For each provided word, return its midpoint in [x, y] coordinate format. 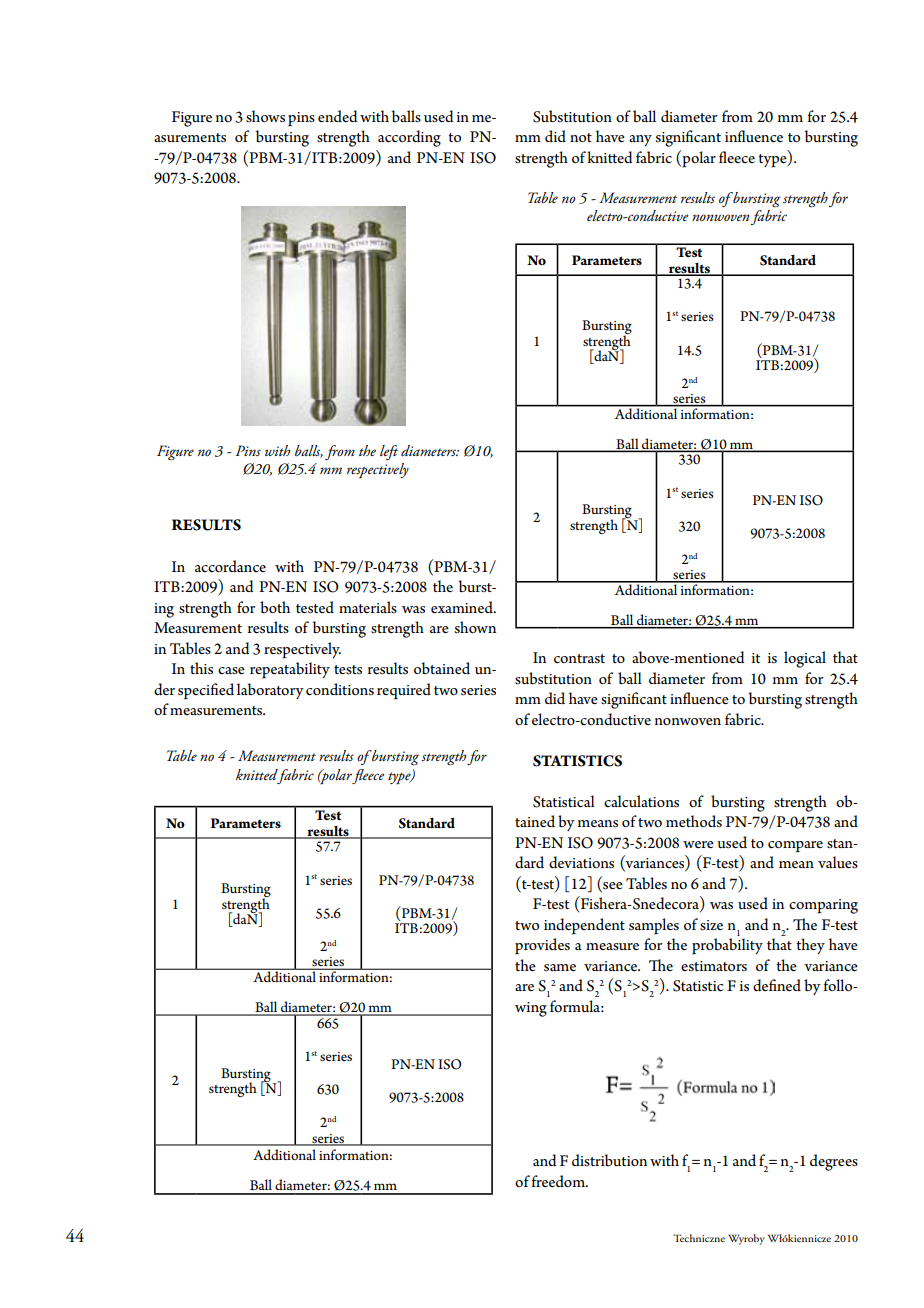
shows [265, 116]
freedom [559, 1181]
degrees [834, 1162]
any [640, 140]
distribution [609, 1160]
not [581, 137]
